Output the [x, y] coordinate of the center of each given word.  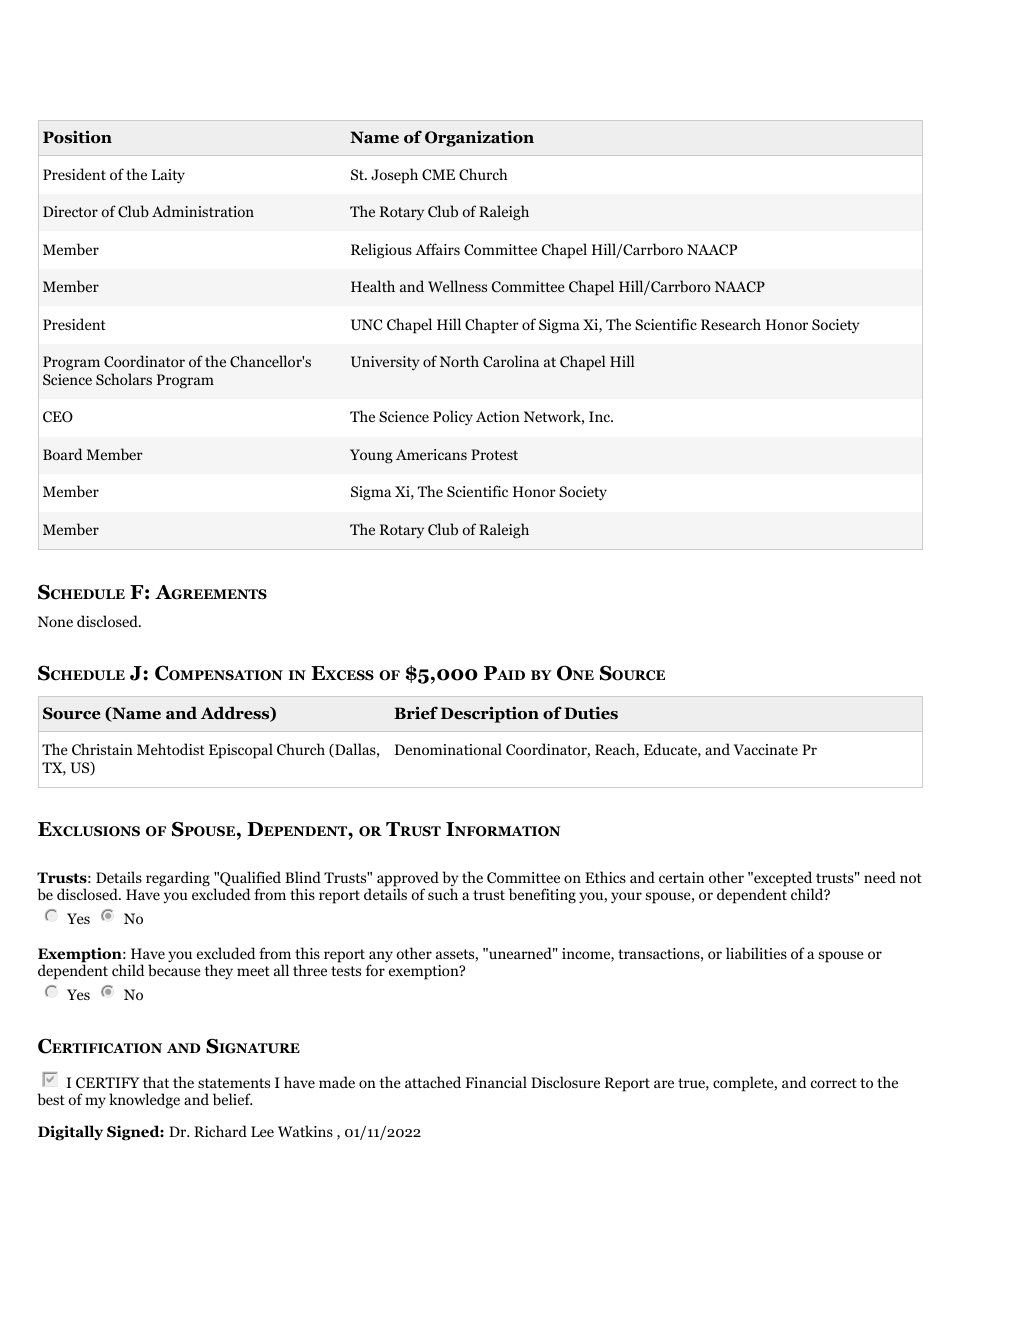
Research [731, 324]
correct [834, 1083]
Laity [168, 176]
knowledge [144, 1101]
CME [438, 175]
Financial [496, 1082]
